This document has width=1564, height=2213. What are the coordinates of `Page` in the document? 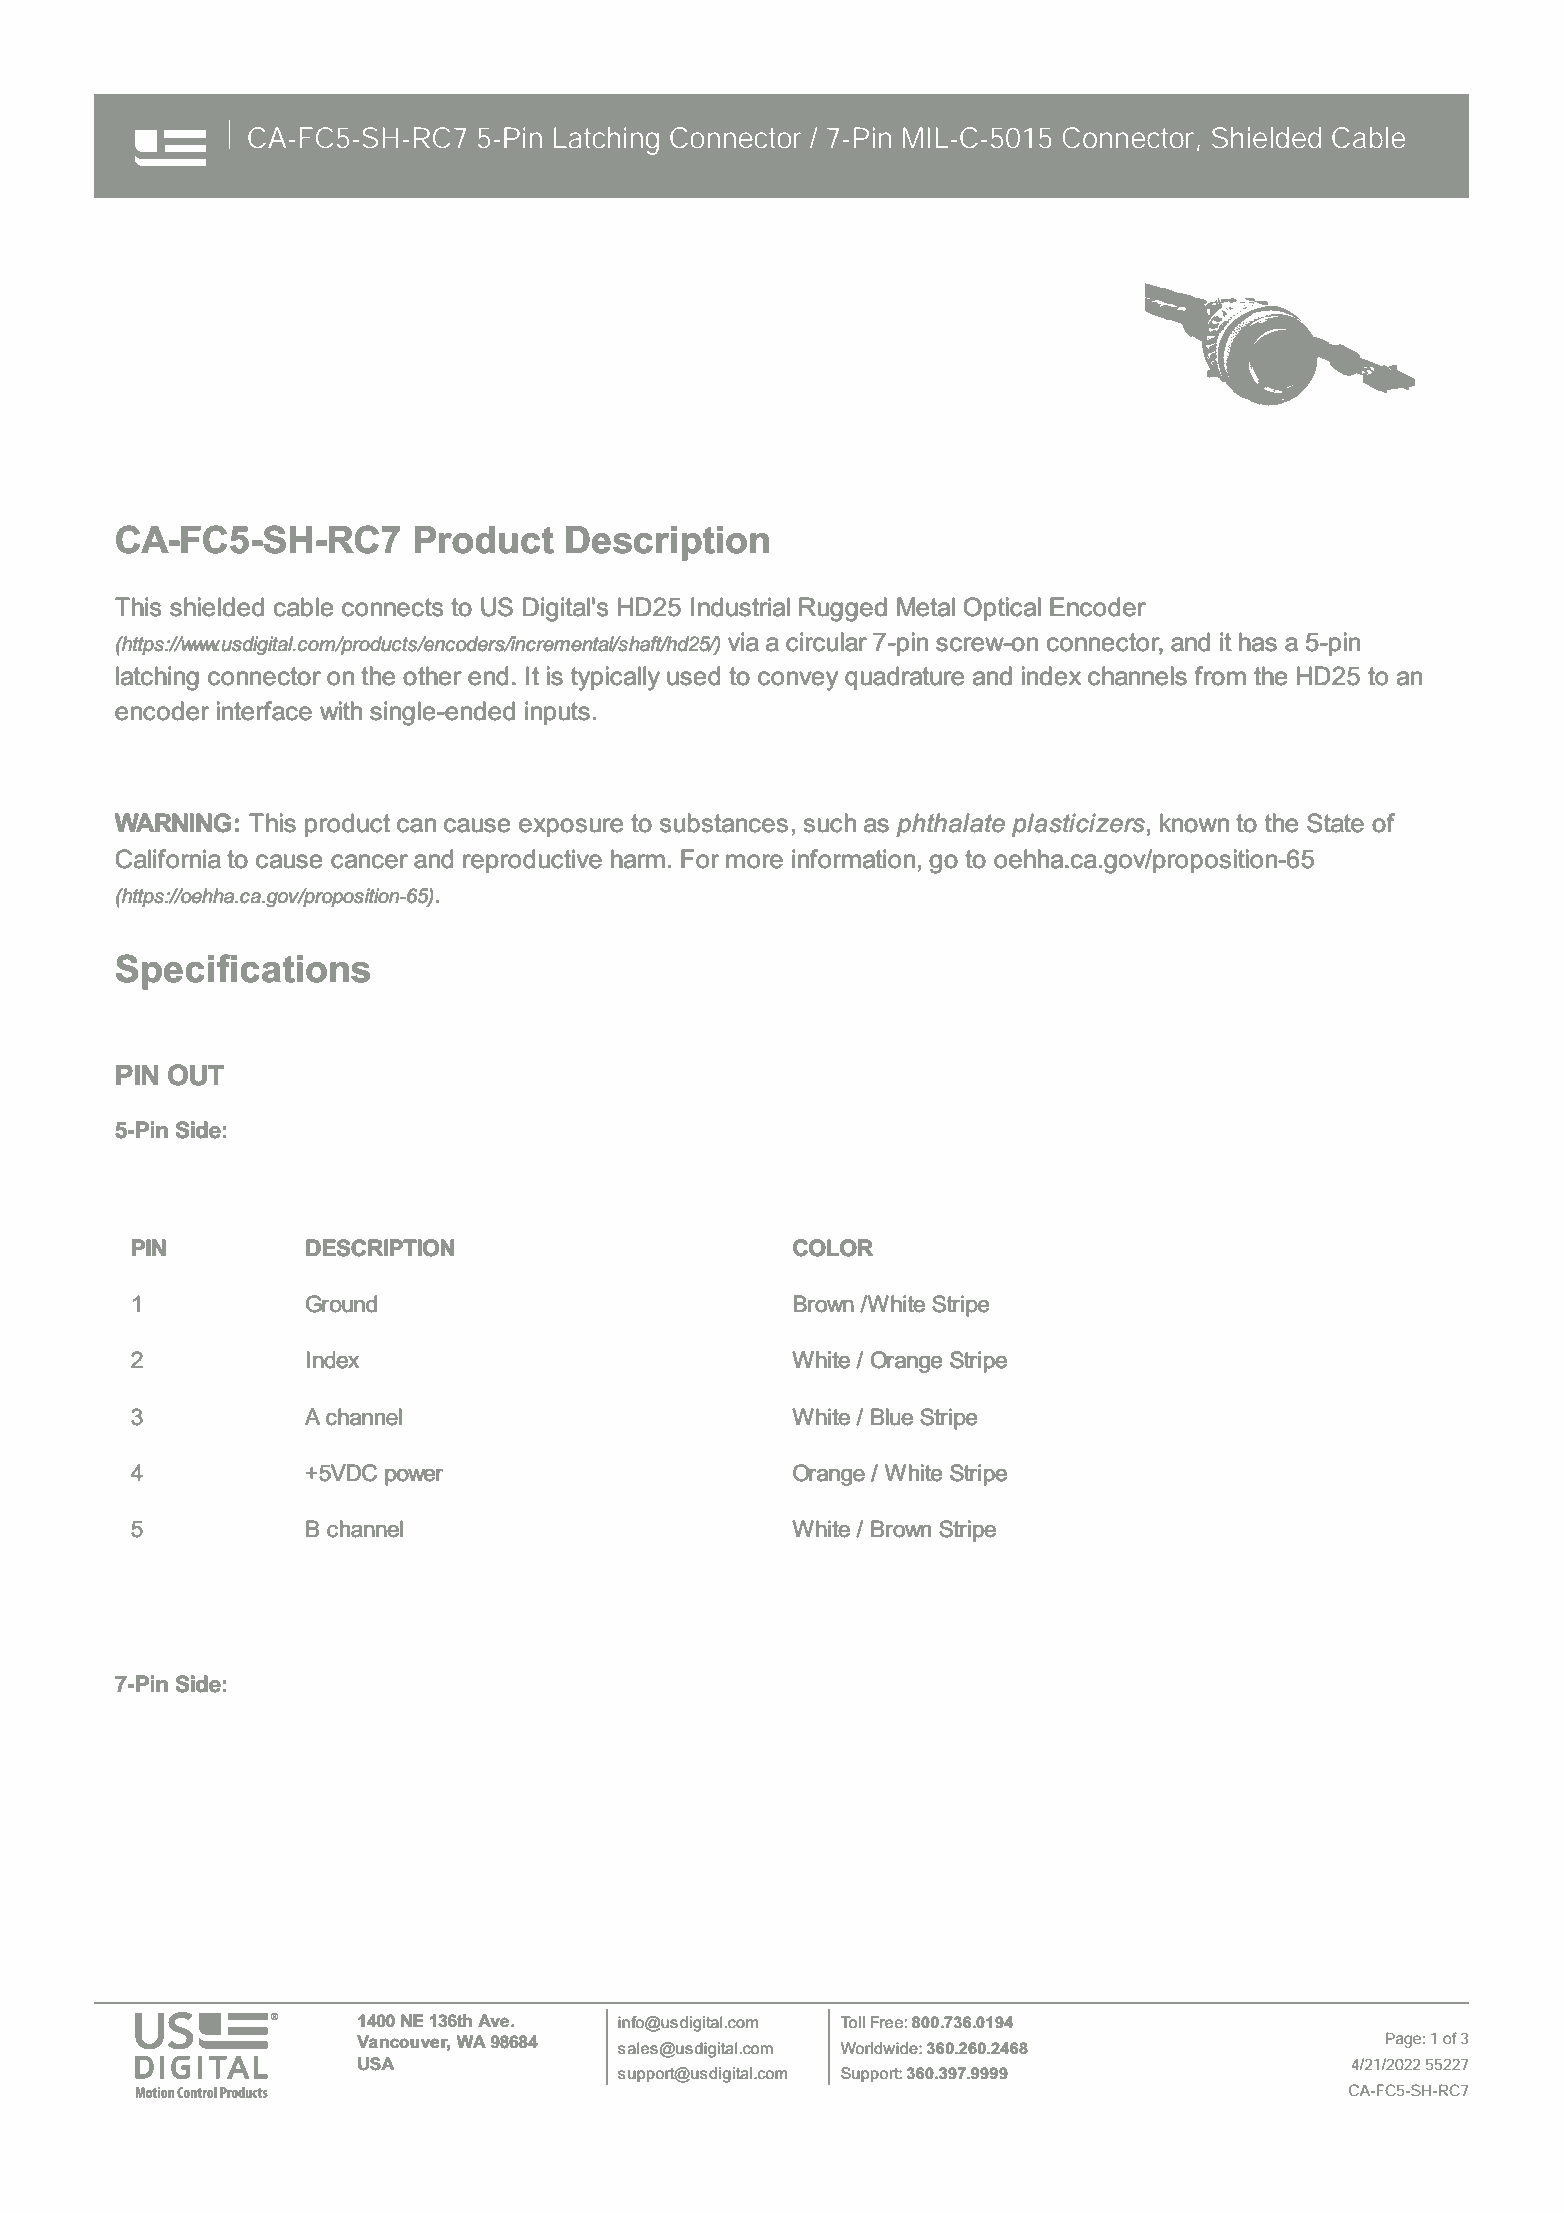 It's located at (1403, 2040).
